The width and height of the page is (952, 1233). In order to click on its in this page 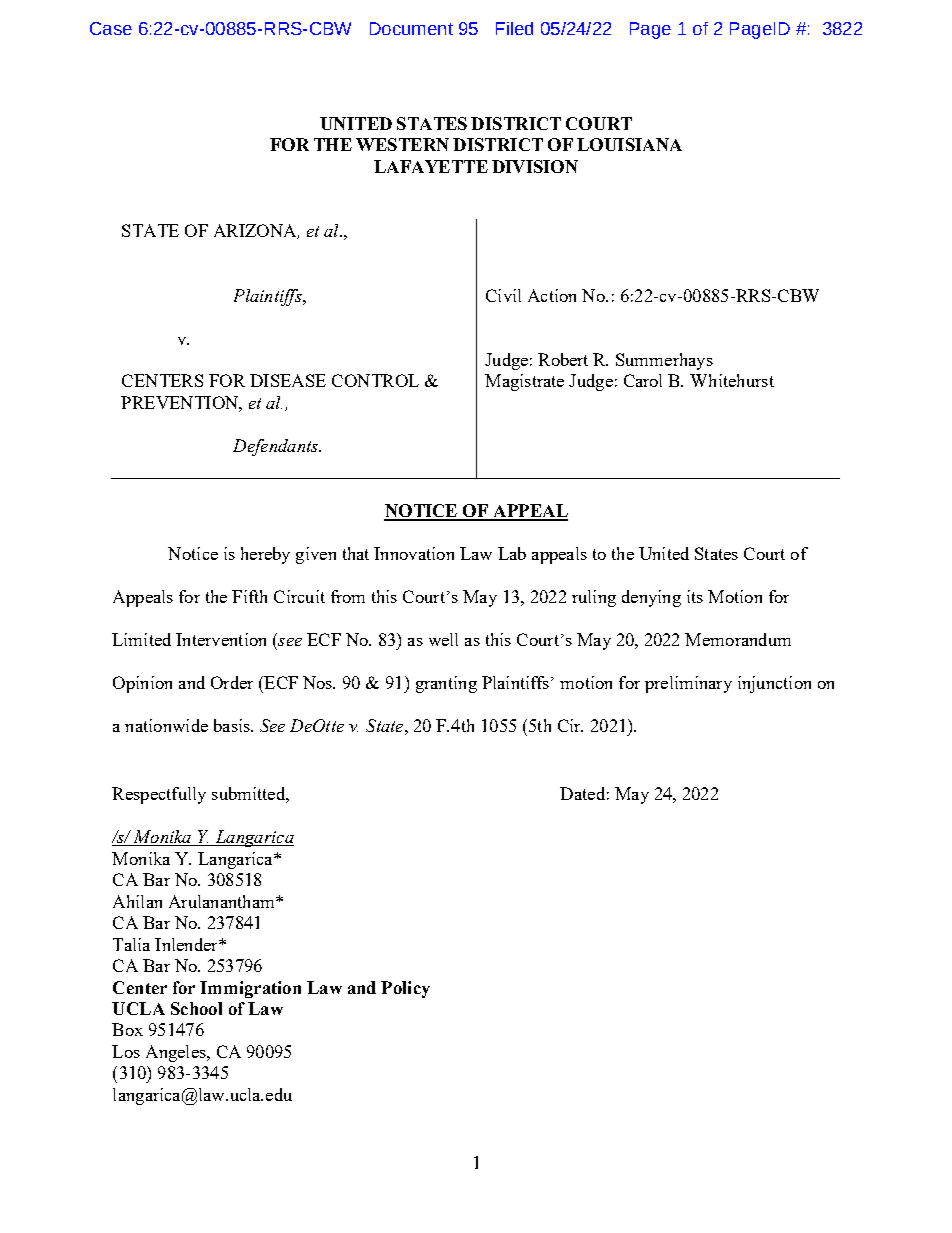, I will do `click(695, 596)`.
